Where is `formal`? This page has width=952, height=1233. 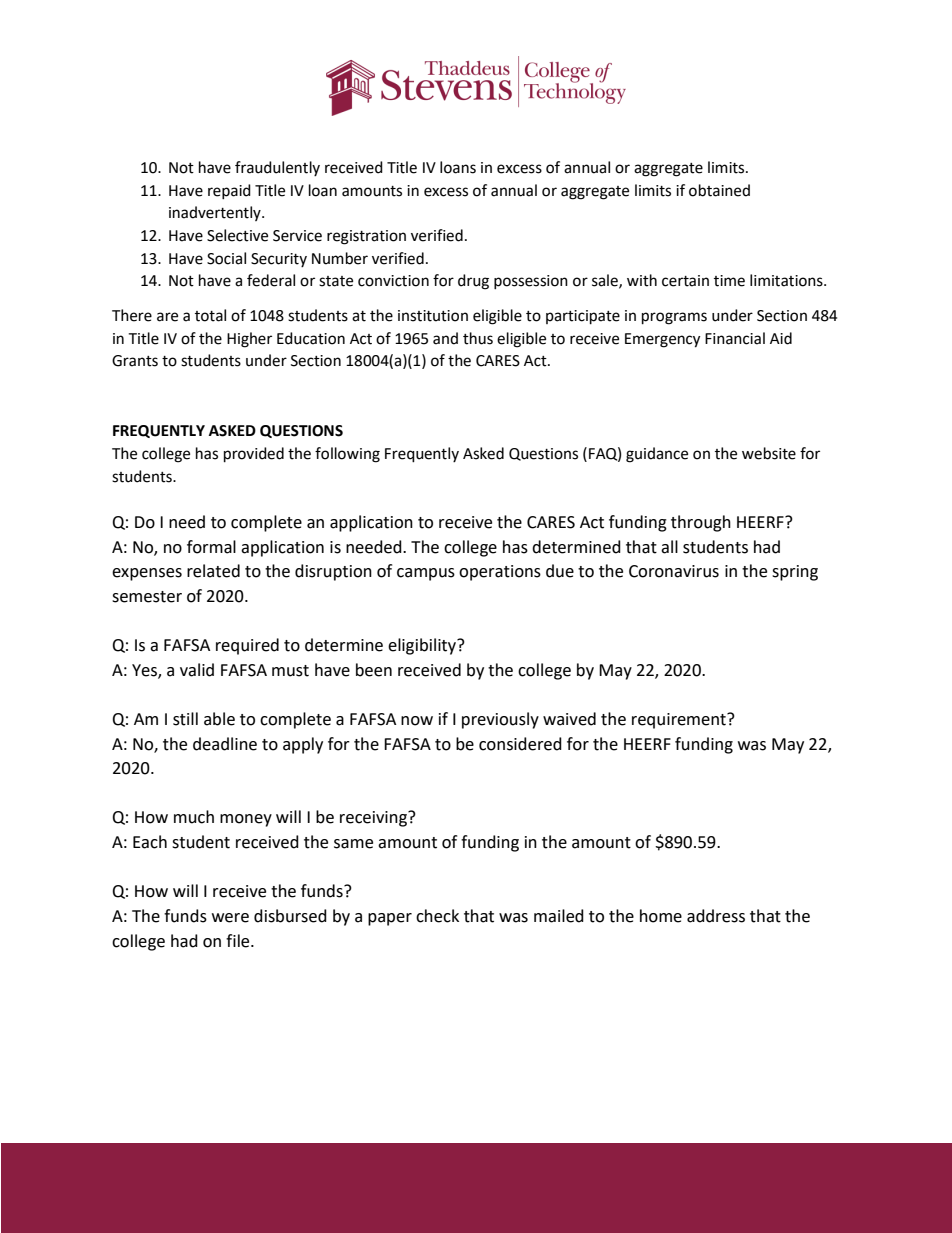
formal is located at coordinates (211, 547).
